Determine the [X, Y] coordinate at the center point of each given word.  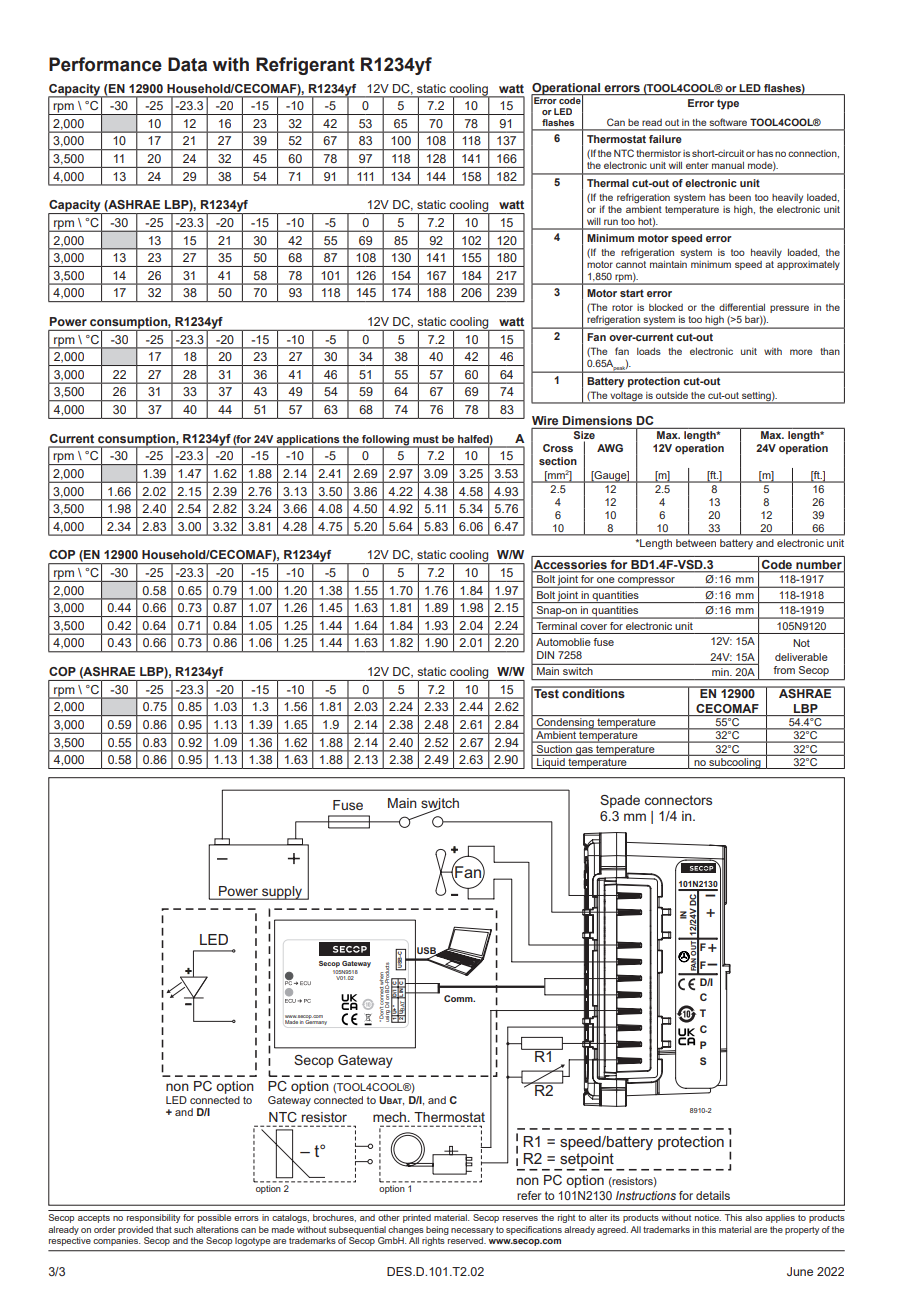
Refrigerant [305, 66]
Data [187, 64]
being [437, 1230]
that [164, 1229]
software [728, 122]
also [754, 1217]
